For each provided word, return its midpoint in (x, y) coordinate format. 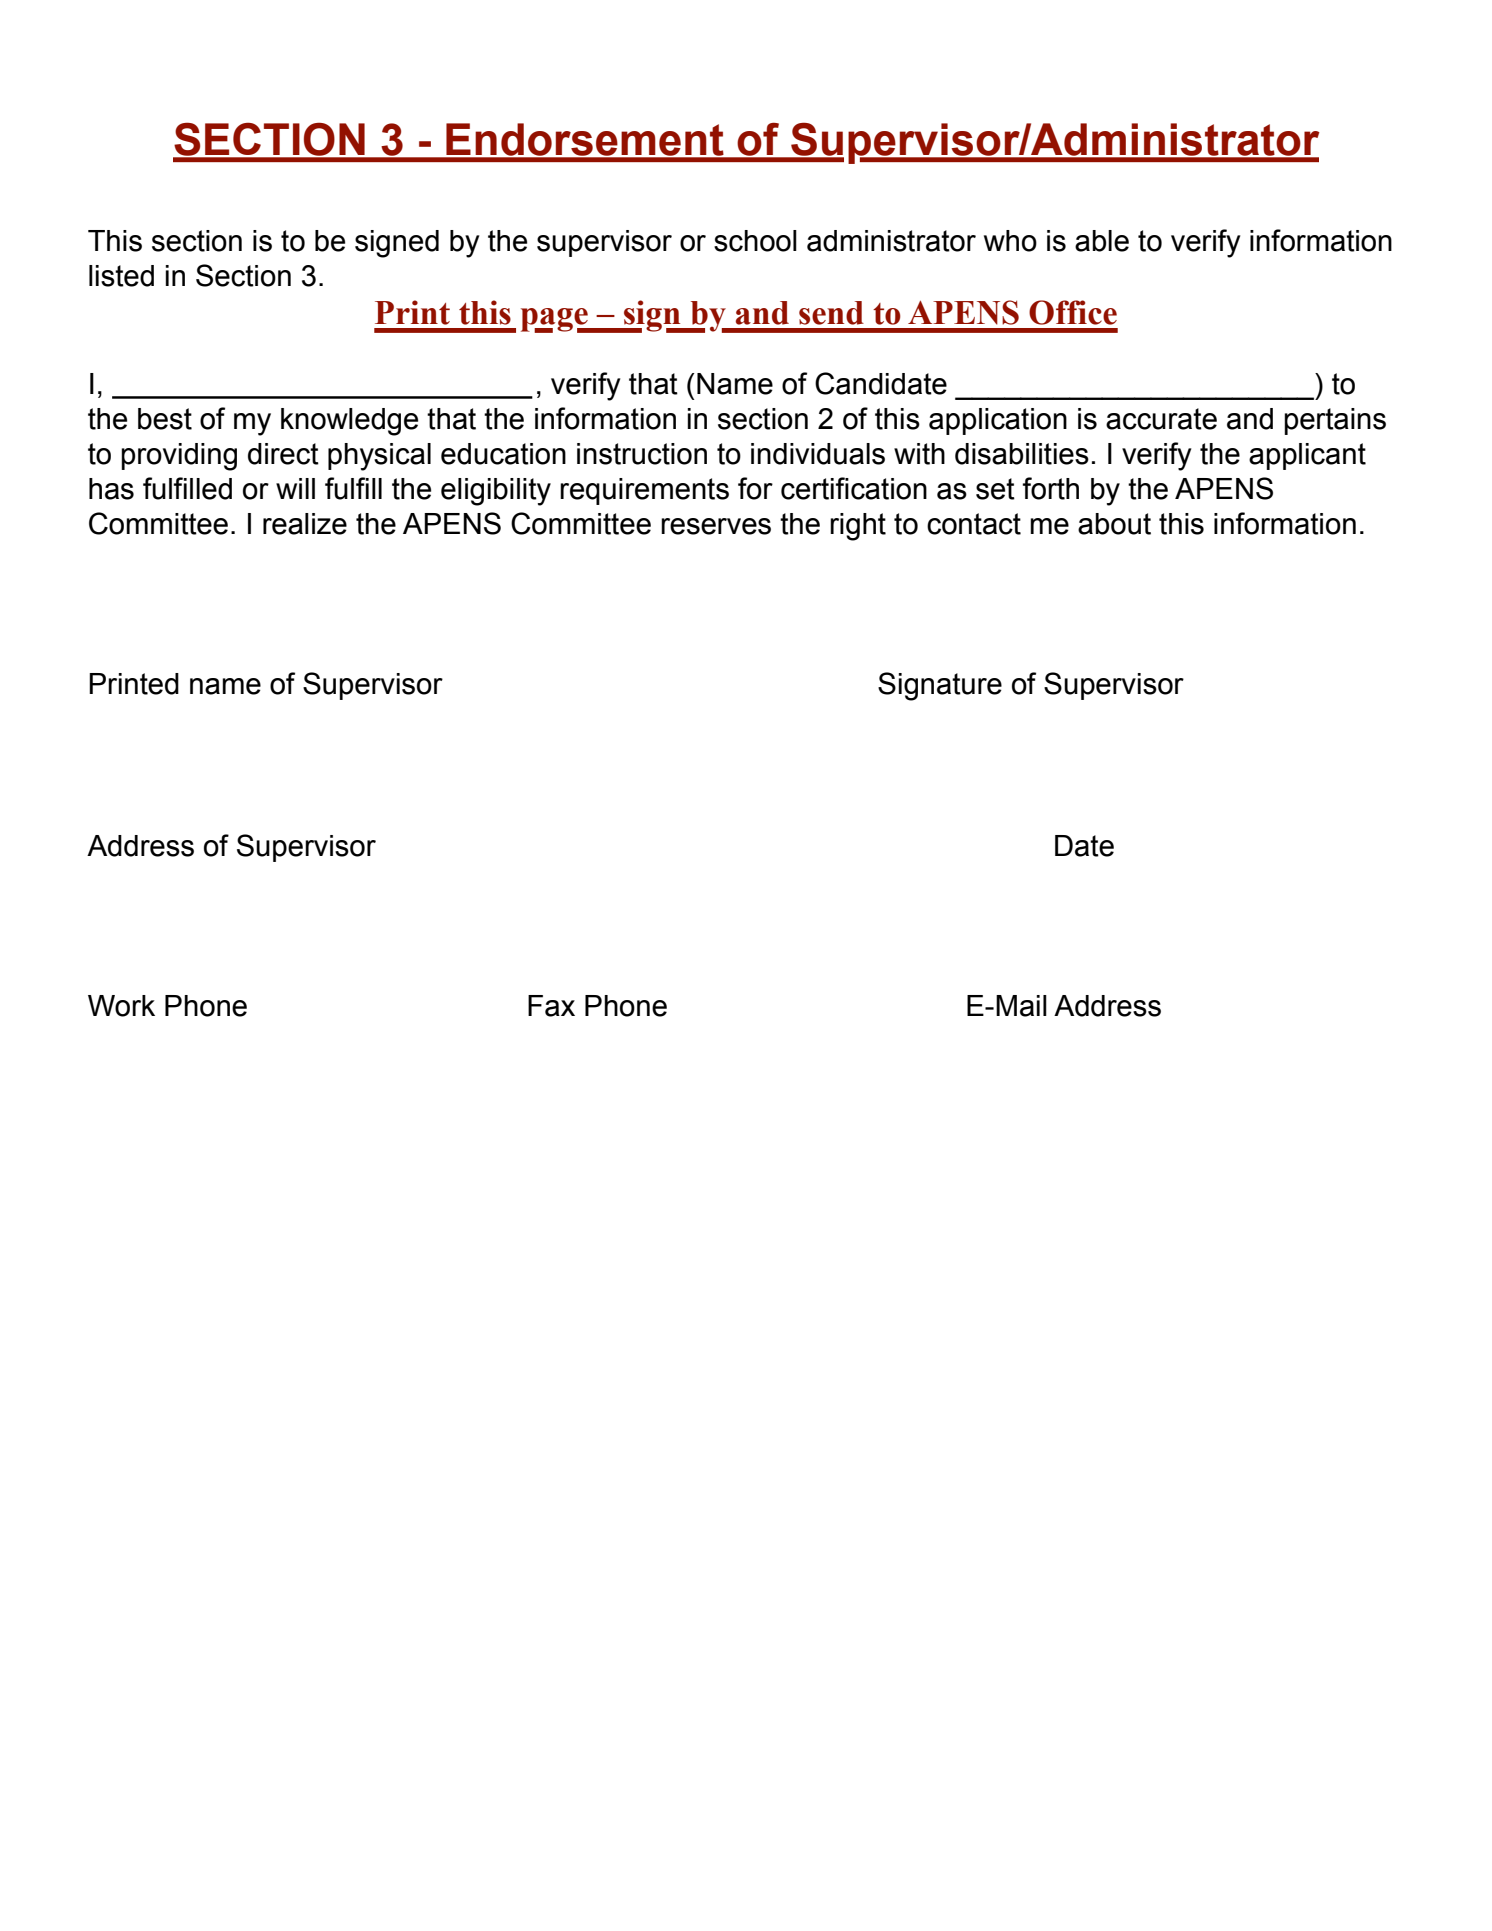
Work (121, 1006)
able (1102, 241)
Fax (551, 1006)
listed (121, 276)
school (755, 241)
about (1114, 524)
